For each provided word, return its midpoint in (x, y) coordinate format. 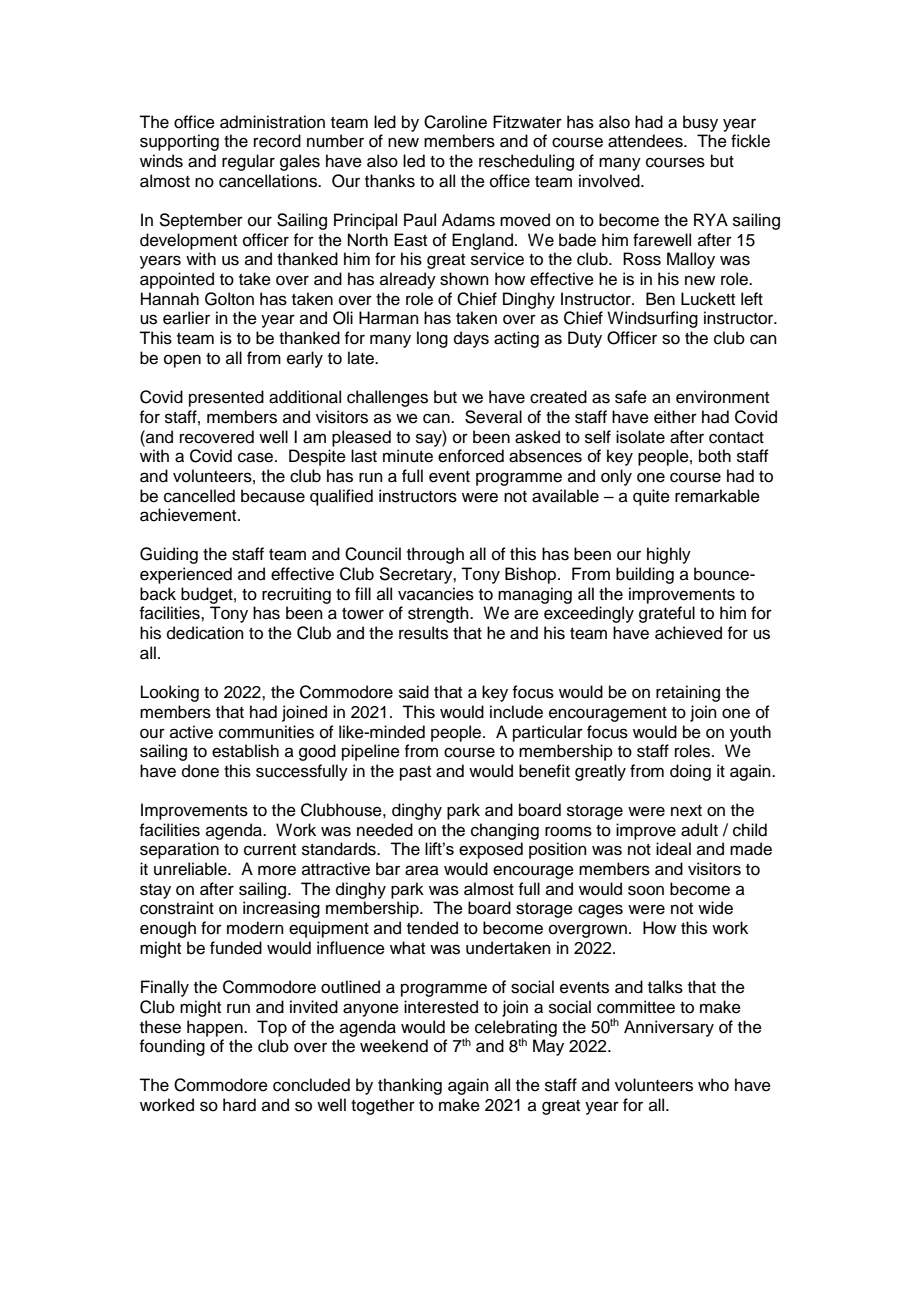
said (414, 692)
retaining (688, 693)
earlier (186, 318)
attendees (646, 141)
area (422, 870)
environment (722, 397)
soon (646, 890)
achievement (189, 515)
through (435, 555)
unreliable (191, 869)
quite (651, 497)
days (471, 339)
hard (239, 1105)
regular (248, 162)
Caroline (455, 122)
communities (266, 732)
